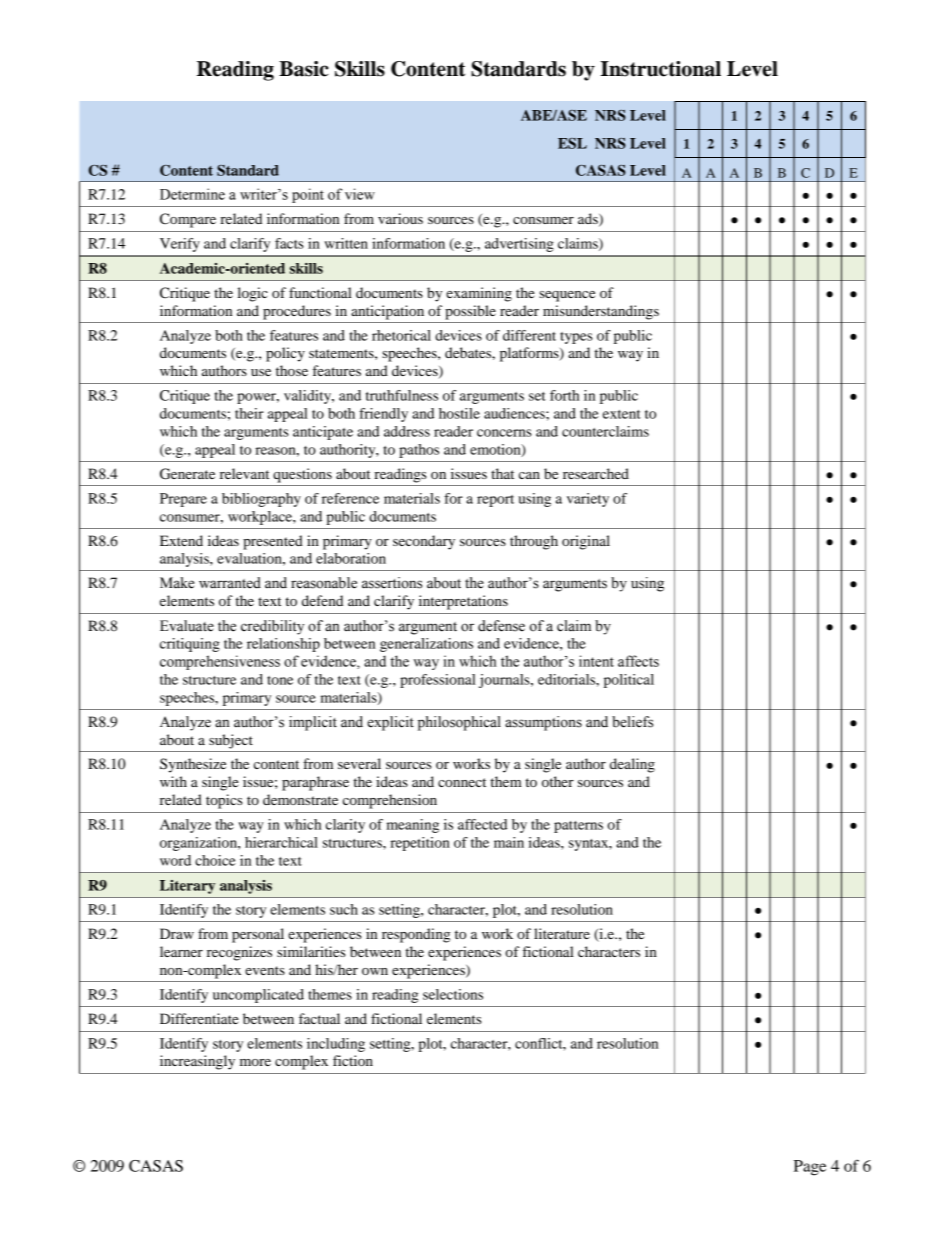  I want to click on extent, so click(622, 414).
